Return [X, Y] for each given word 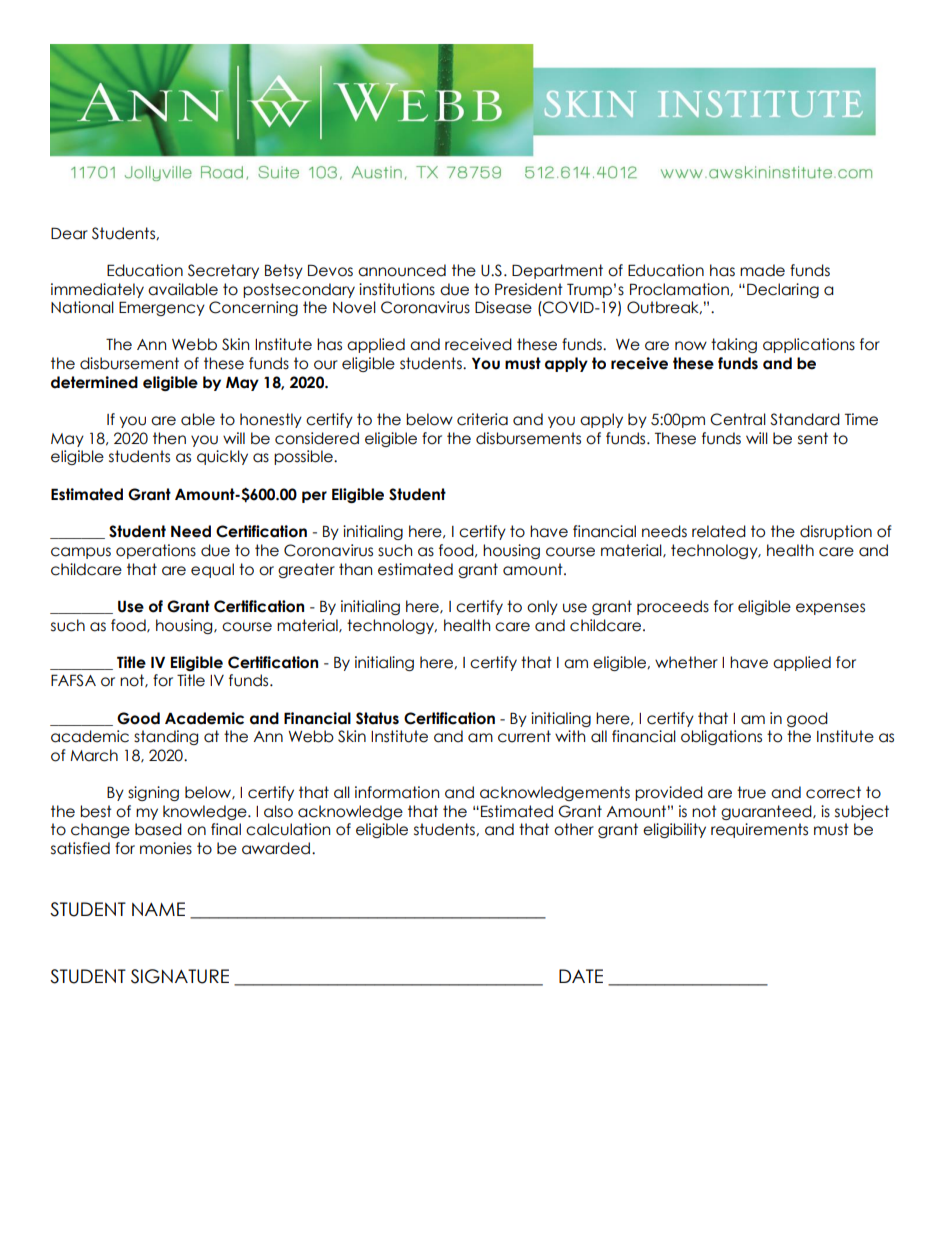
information [397, 792]
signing [153, 793]
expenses [830, 609]
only [542, 607]
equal [212, 570]
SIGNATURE [180, 976]
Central [738, 419]
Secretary [223, 271]
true [751, 792]
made [762, 270]
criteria [482, 419]
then [169, 438]
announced [402, 270]
